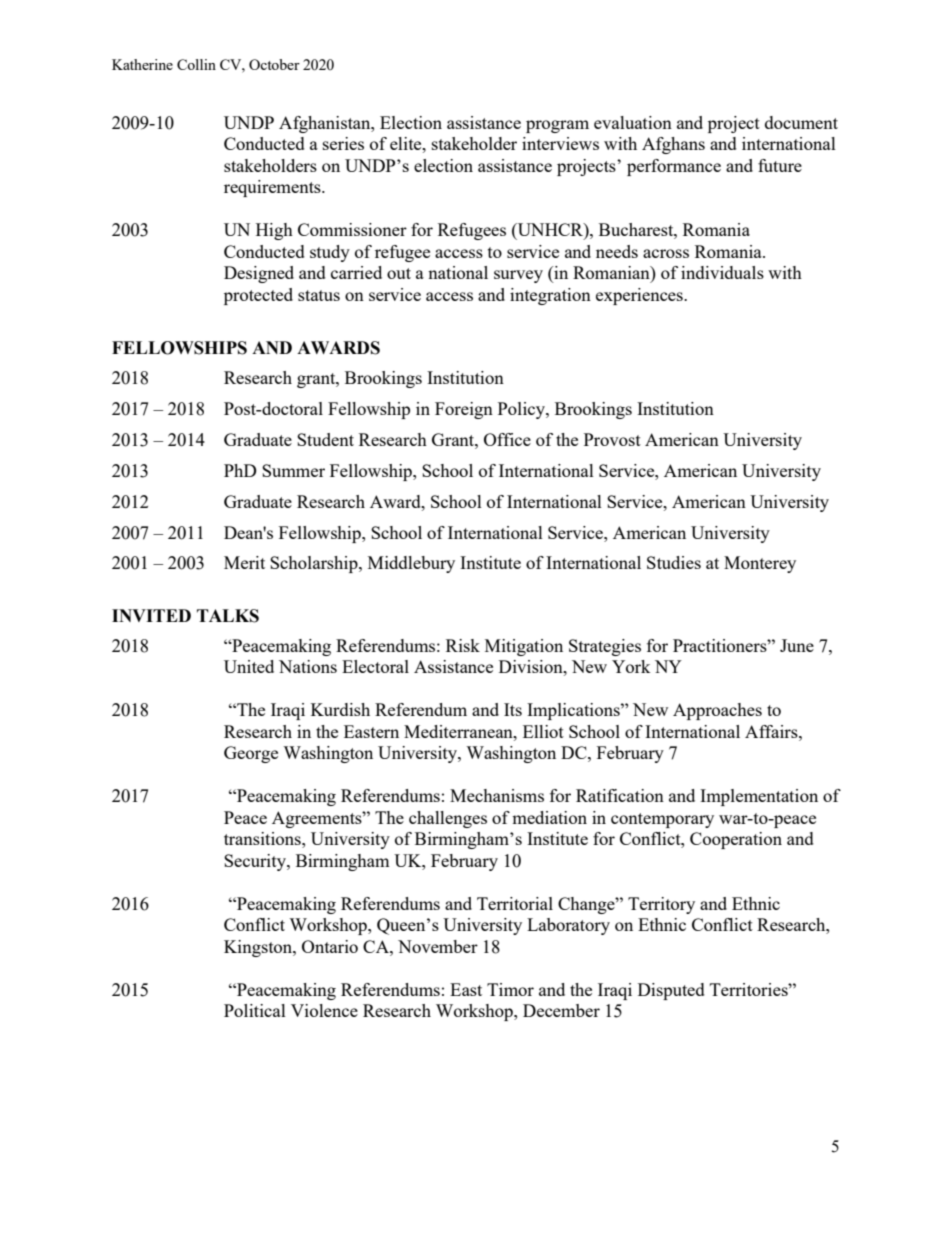 The height and width of the screenshot is (1233, 952). What do you see at coordinates (464, 410) in the screenshot?
I see `Foreign` at bounding box center [464, 410].
